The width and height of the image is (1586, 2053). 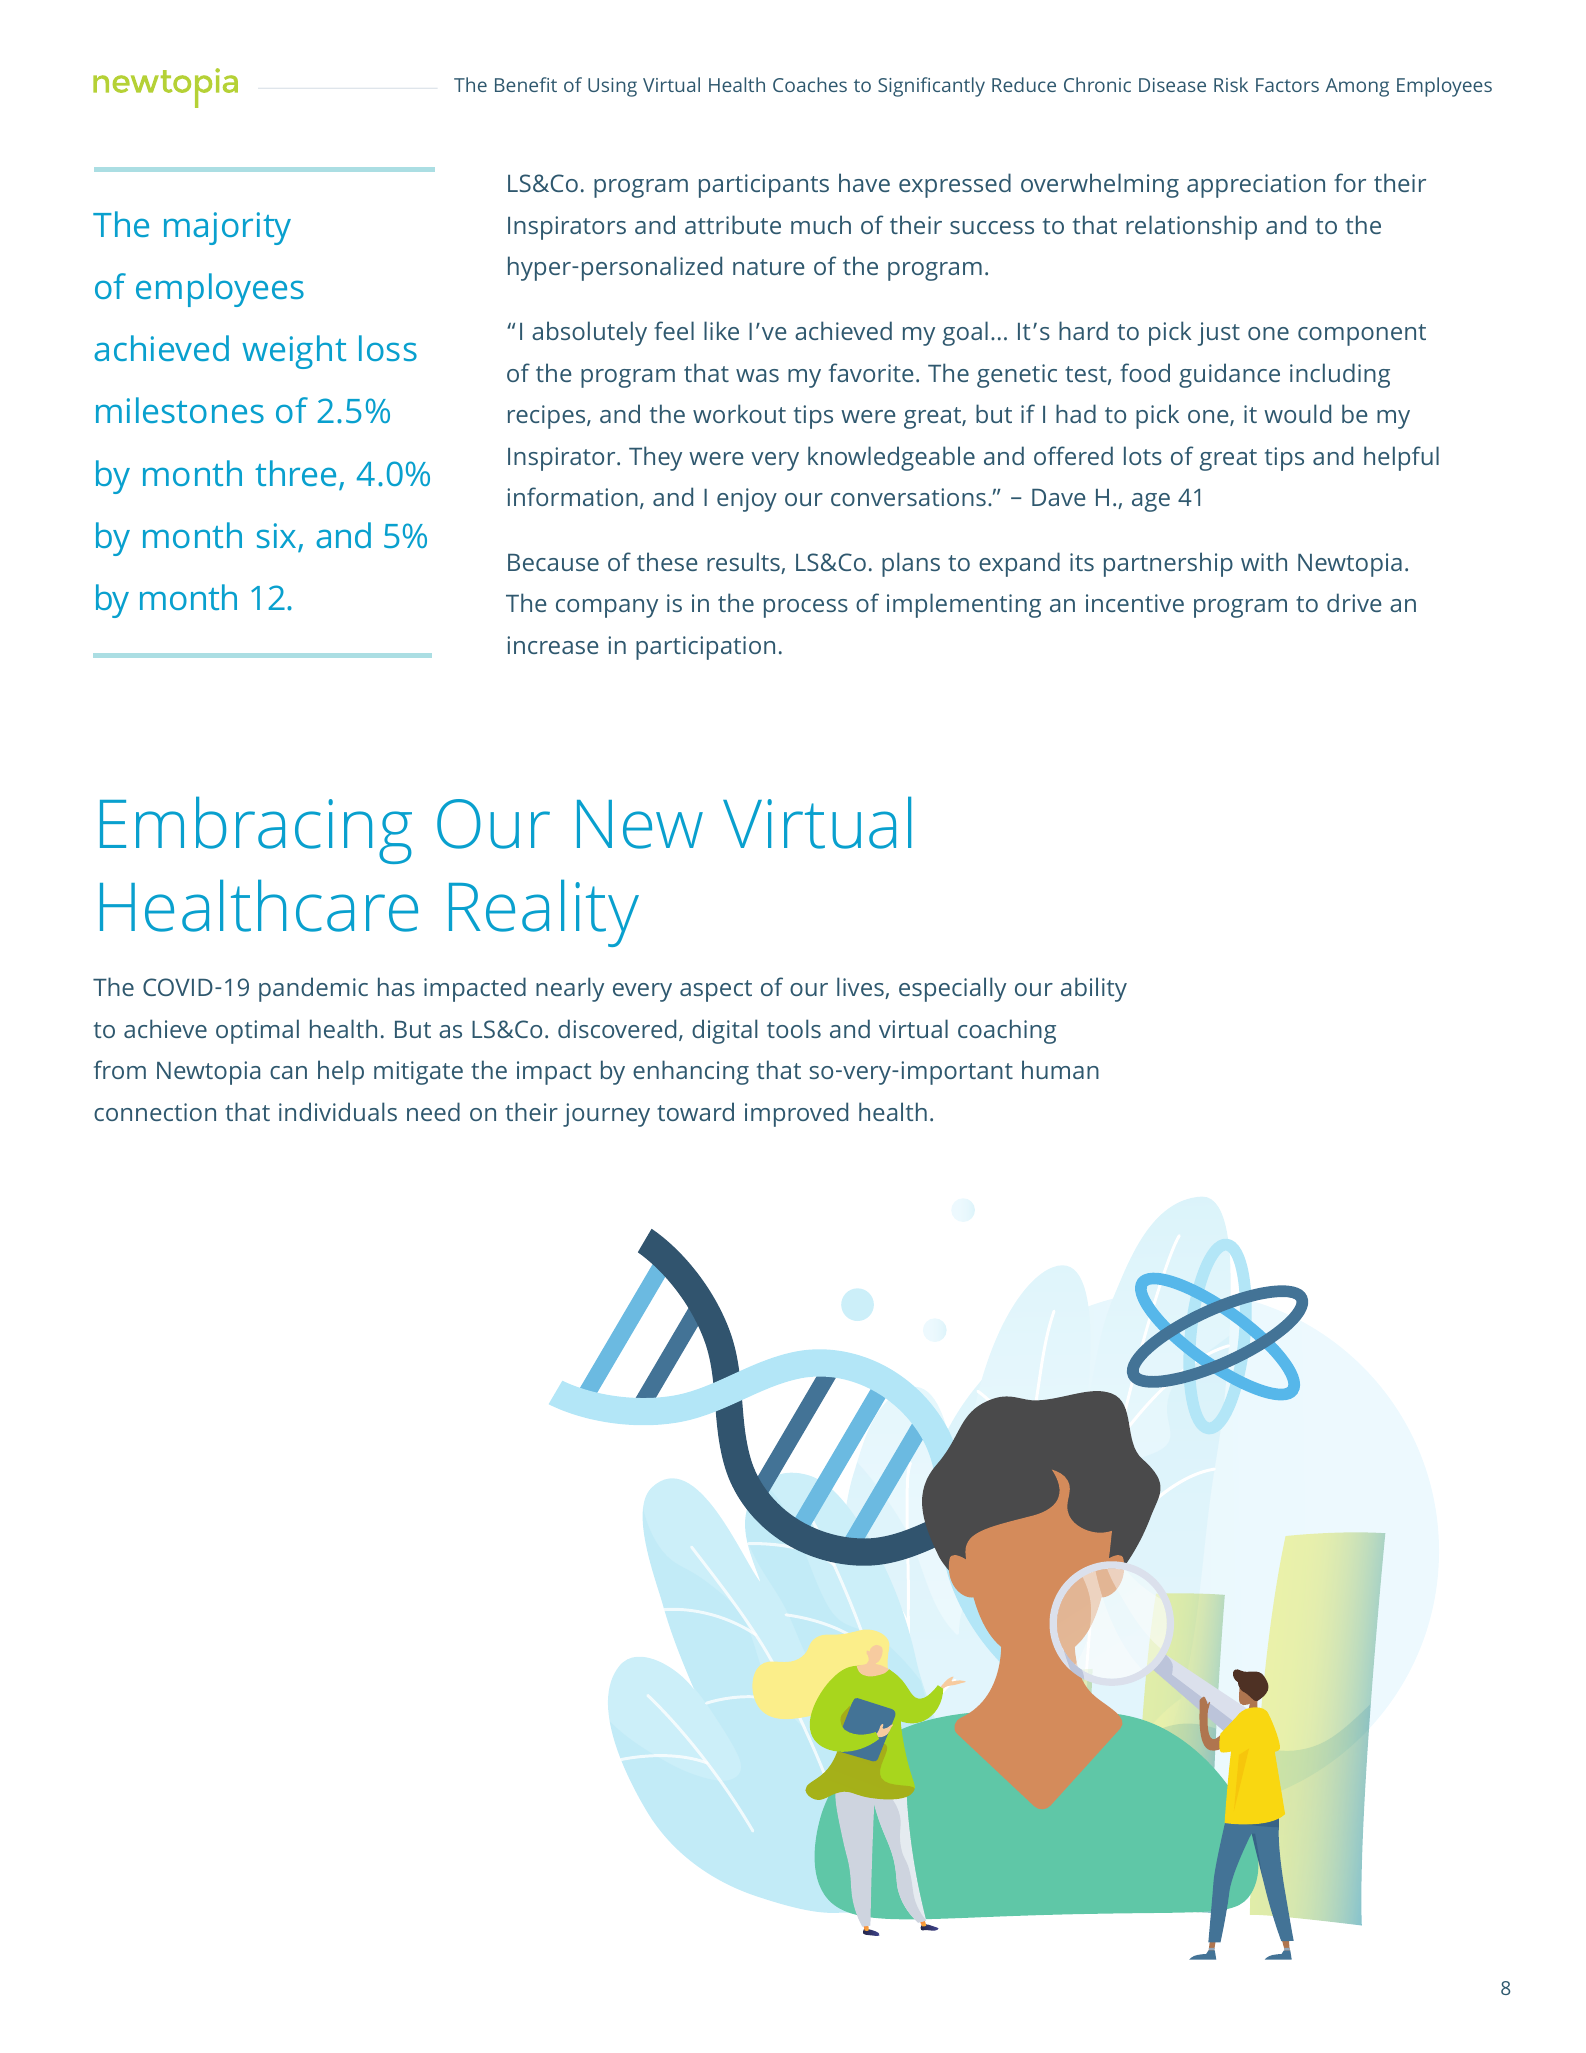 I want to click on three, so click(x=297, y=474).
